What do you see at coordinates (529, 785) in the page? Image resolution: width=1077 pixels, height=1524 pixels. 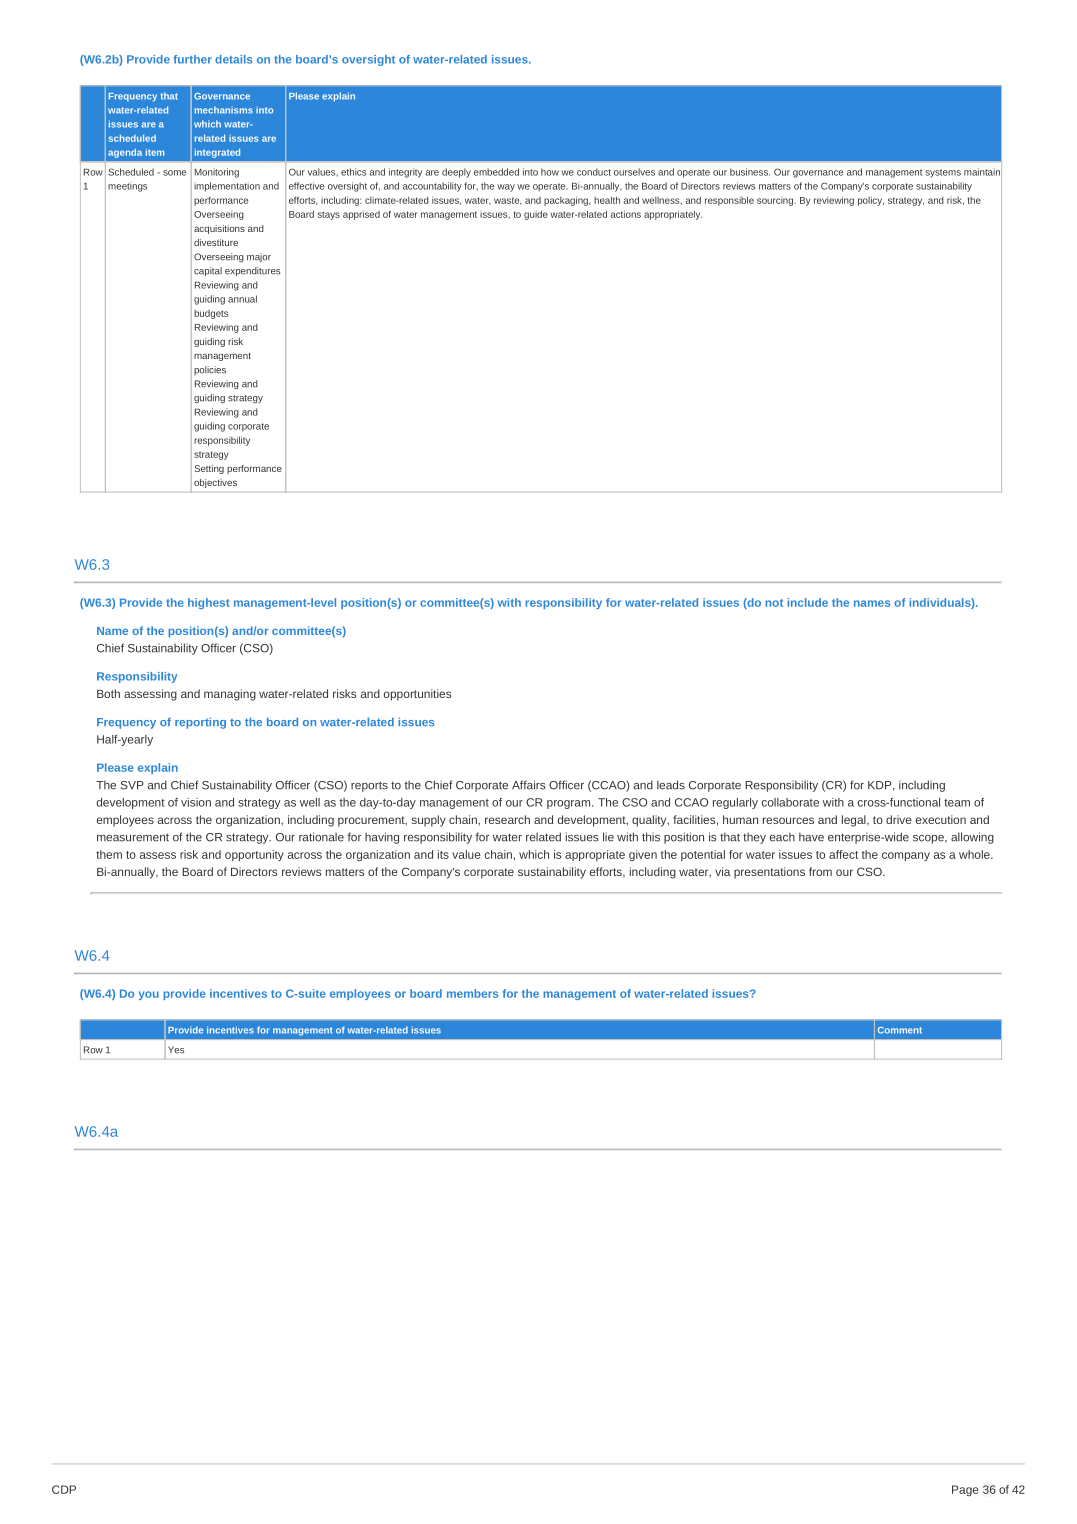 I see `Affairs` at bounding box center [529, 785].
